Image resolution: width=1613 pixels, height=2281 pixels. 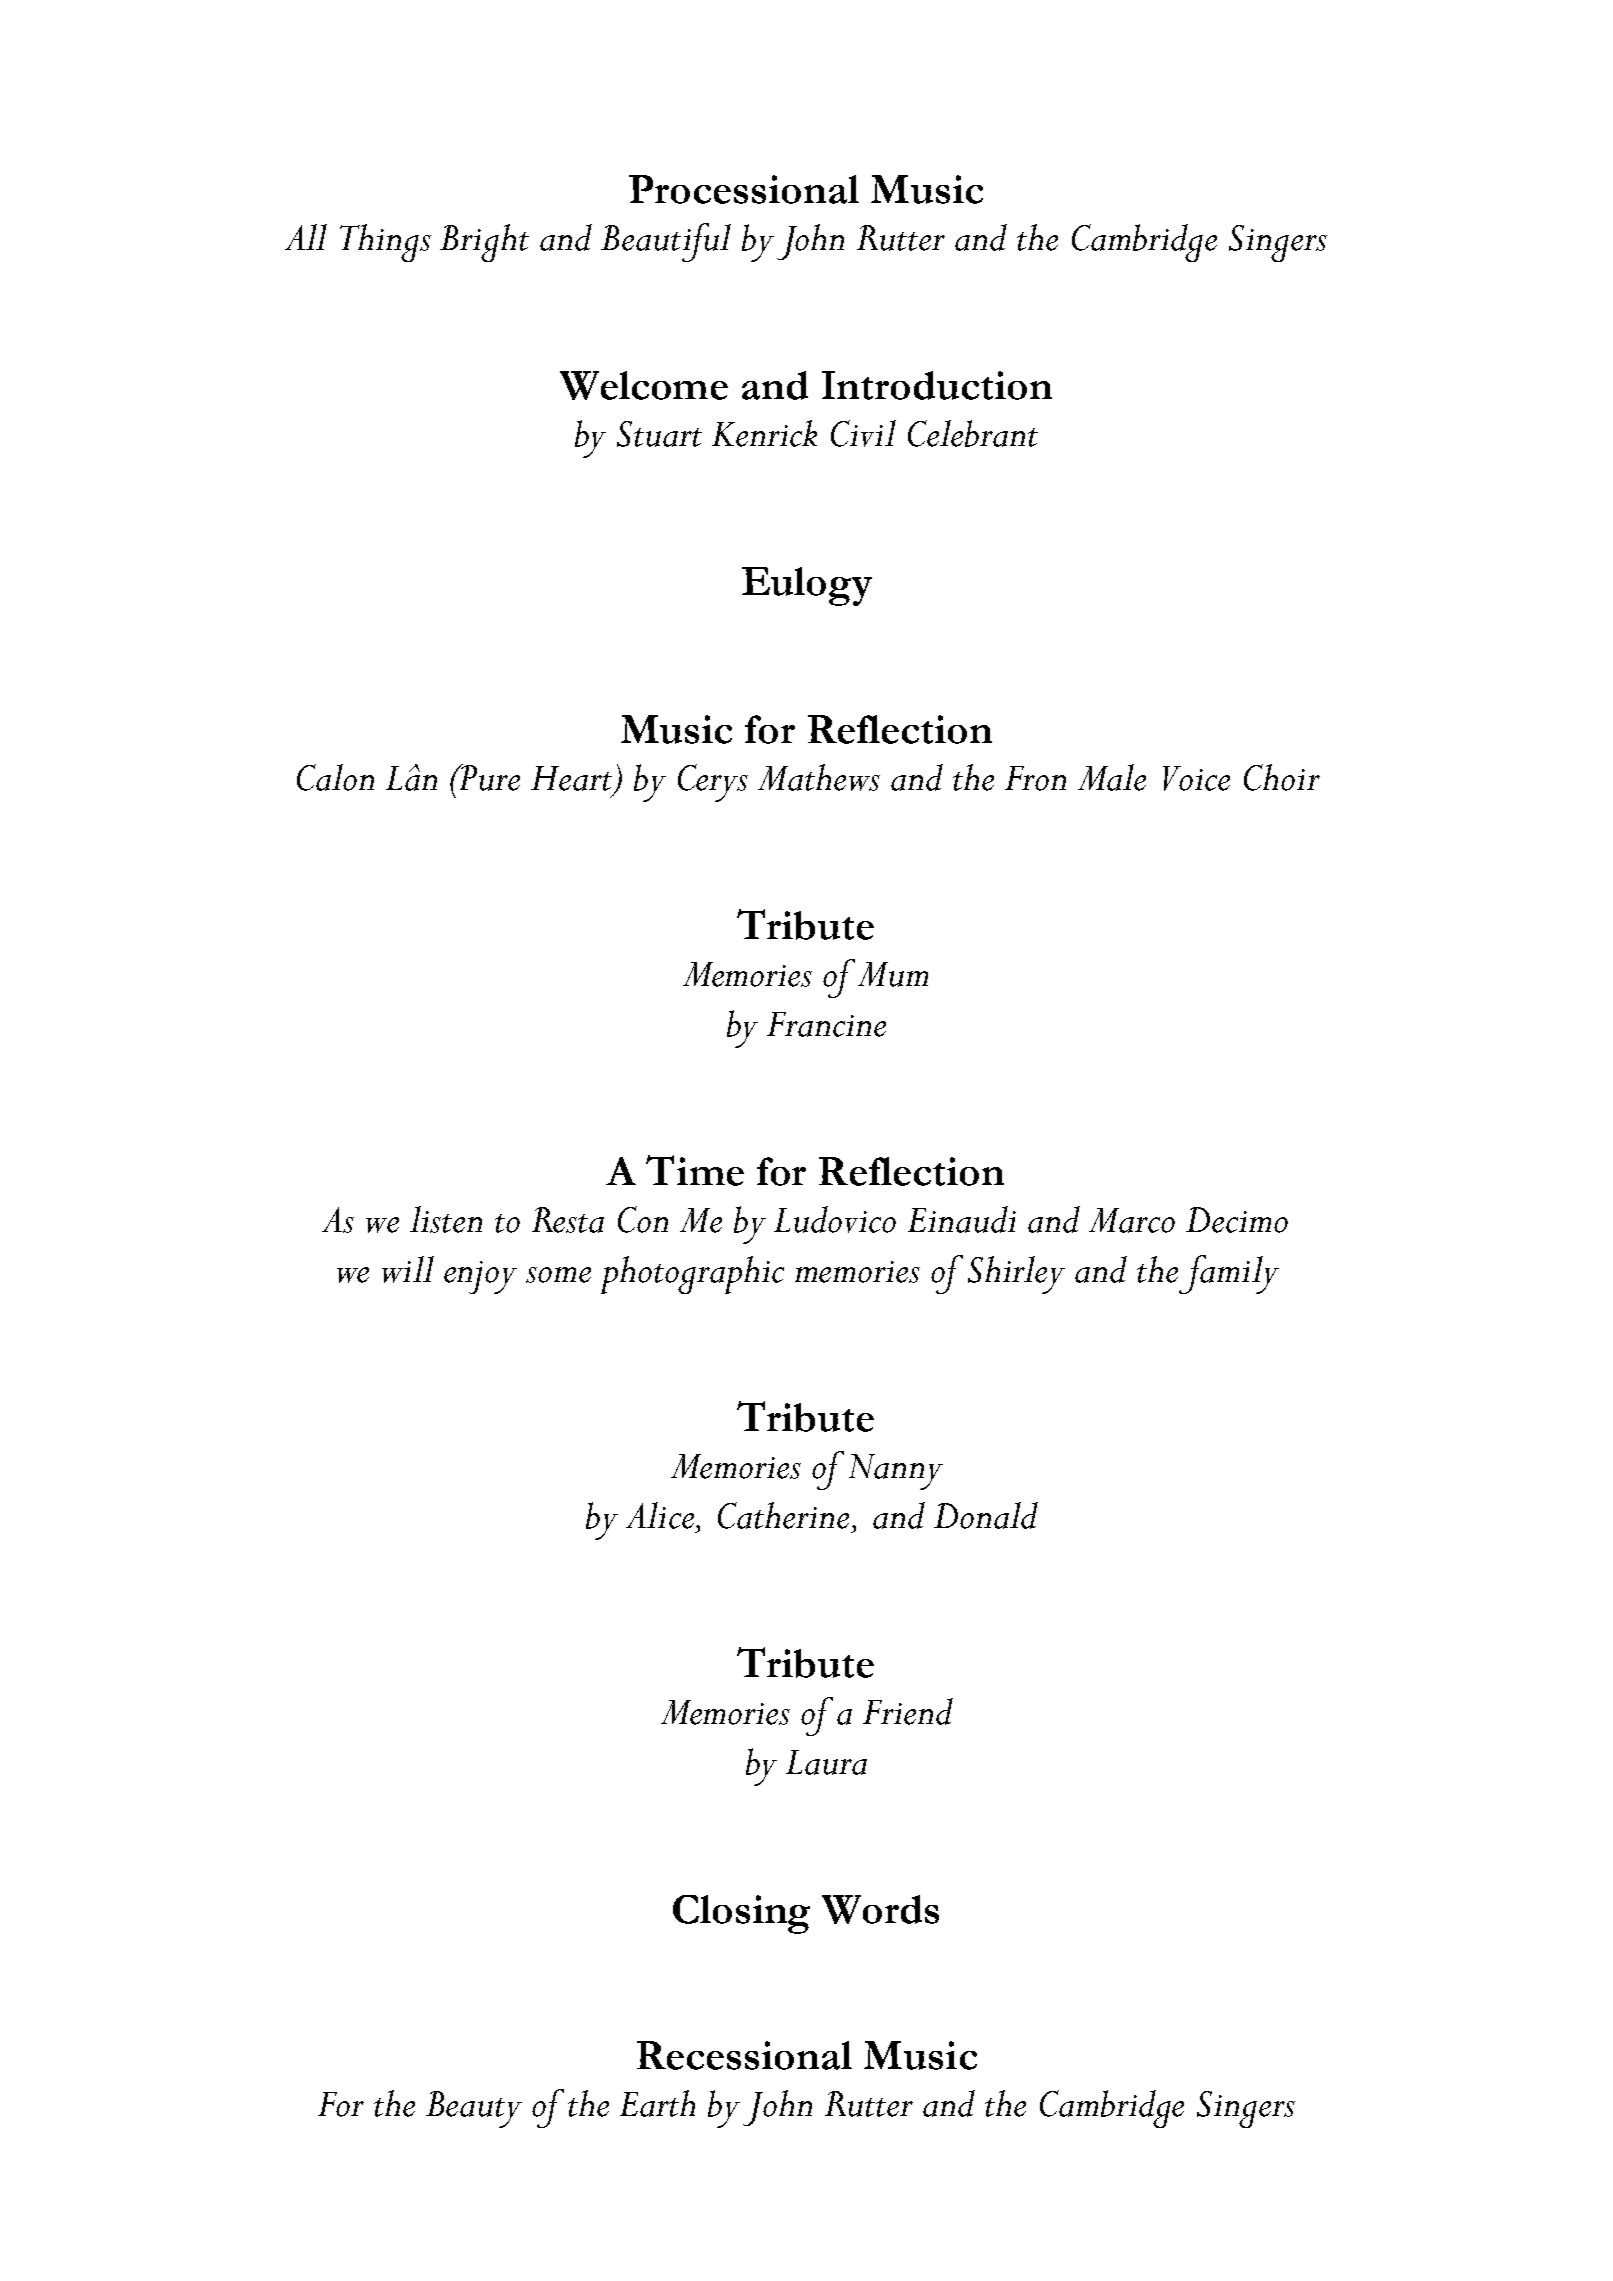 I want to click on Processional, so click(x=744, y=189).
